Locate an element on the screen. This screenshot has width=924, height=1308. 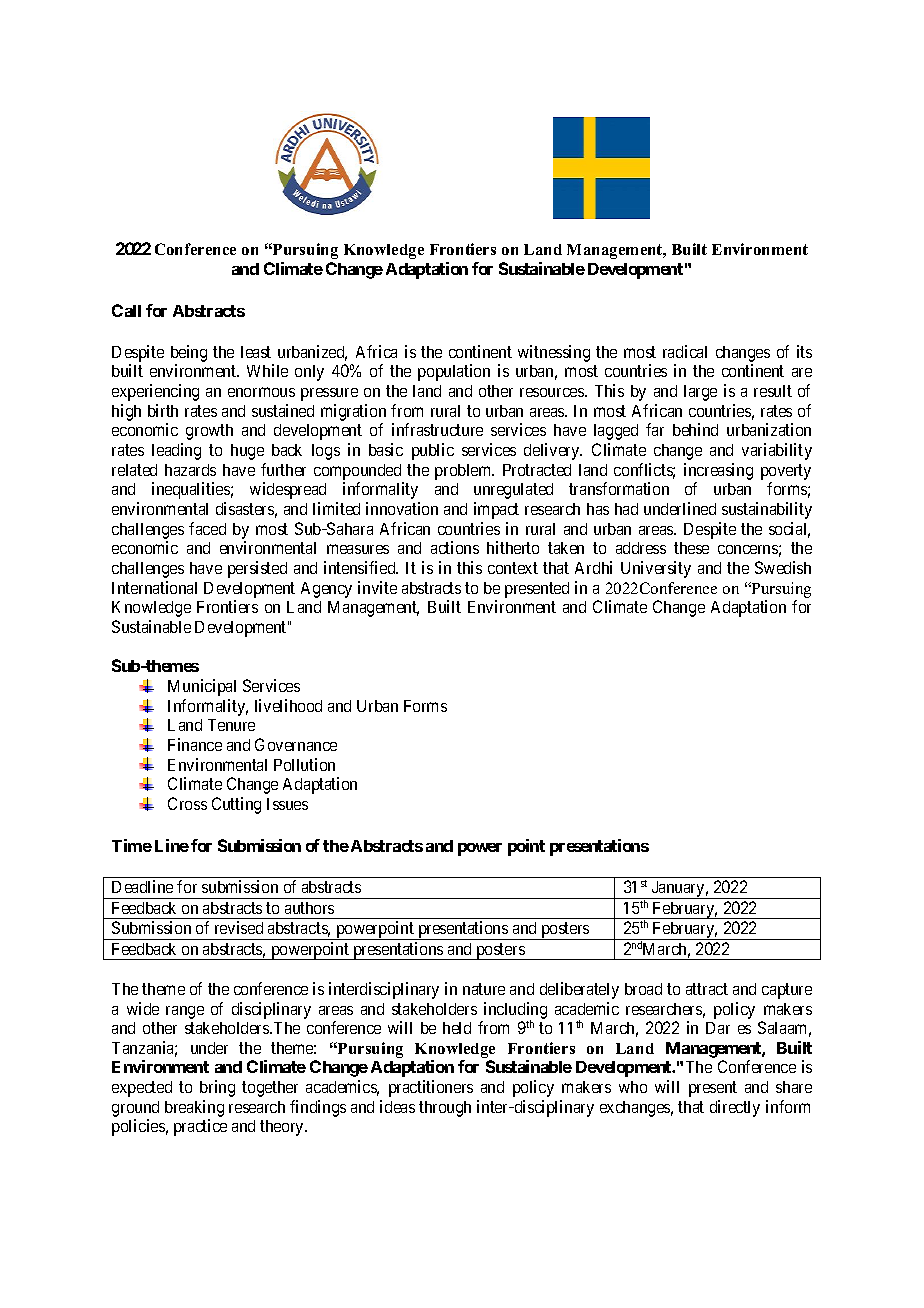
directly is located at coordinates (735, 1108).
